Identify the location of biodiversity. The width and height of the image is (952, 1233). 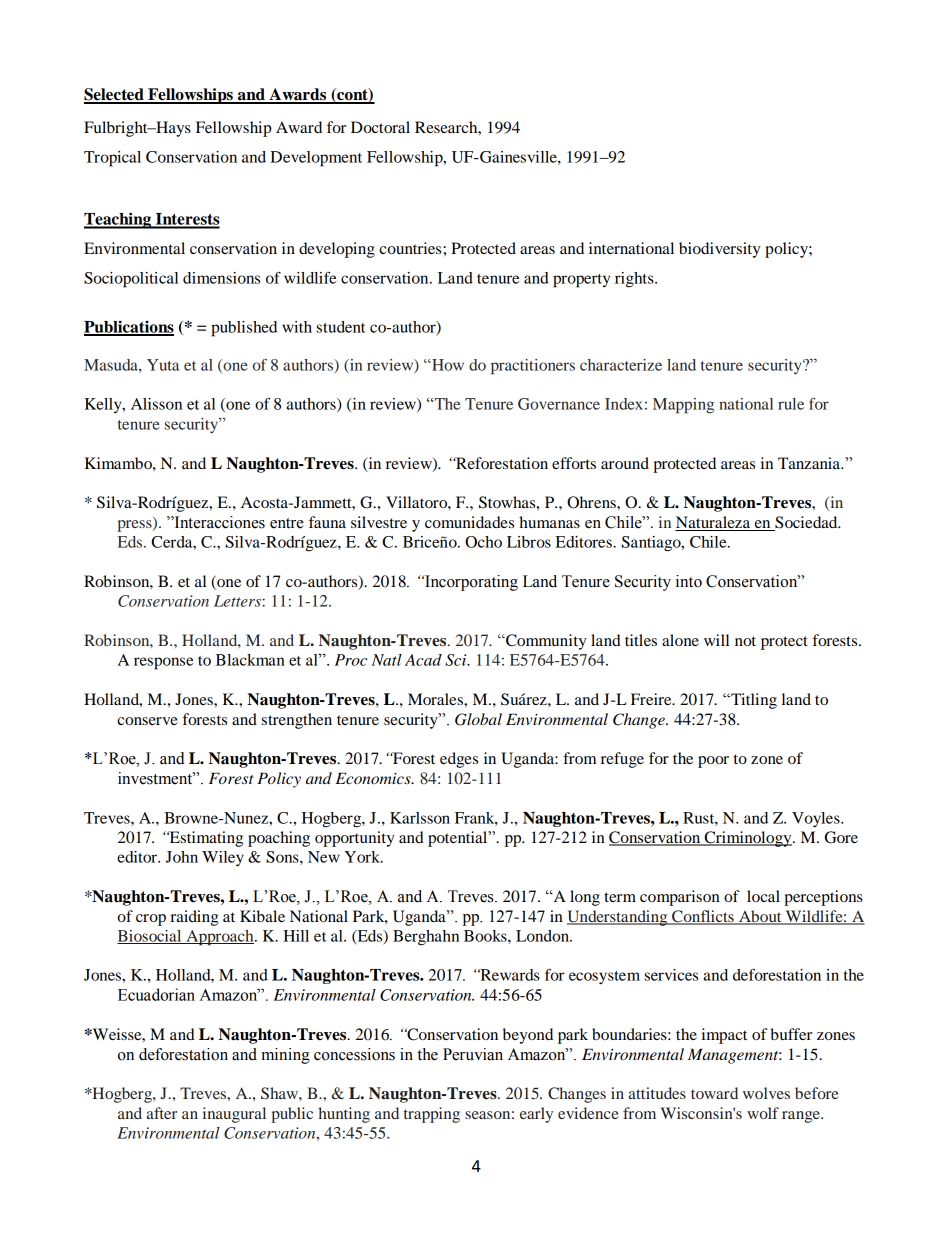
(720, 250).
